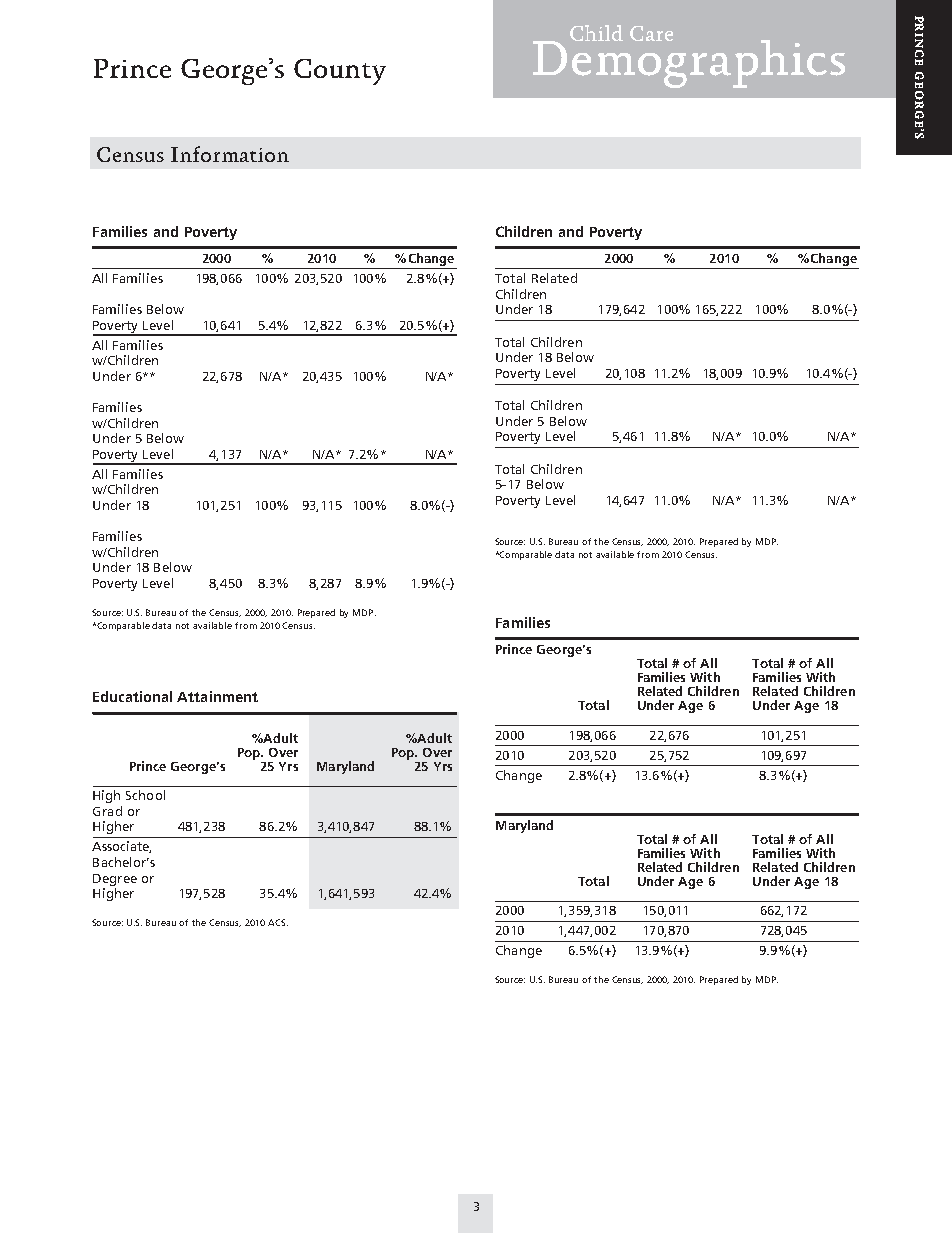 The width and height of the screenshot is (952, 1233). I want to click on Degree, so click(115, 880).
